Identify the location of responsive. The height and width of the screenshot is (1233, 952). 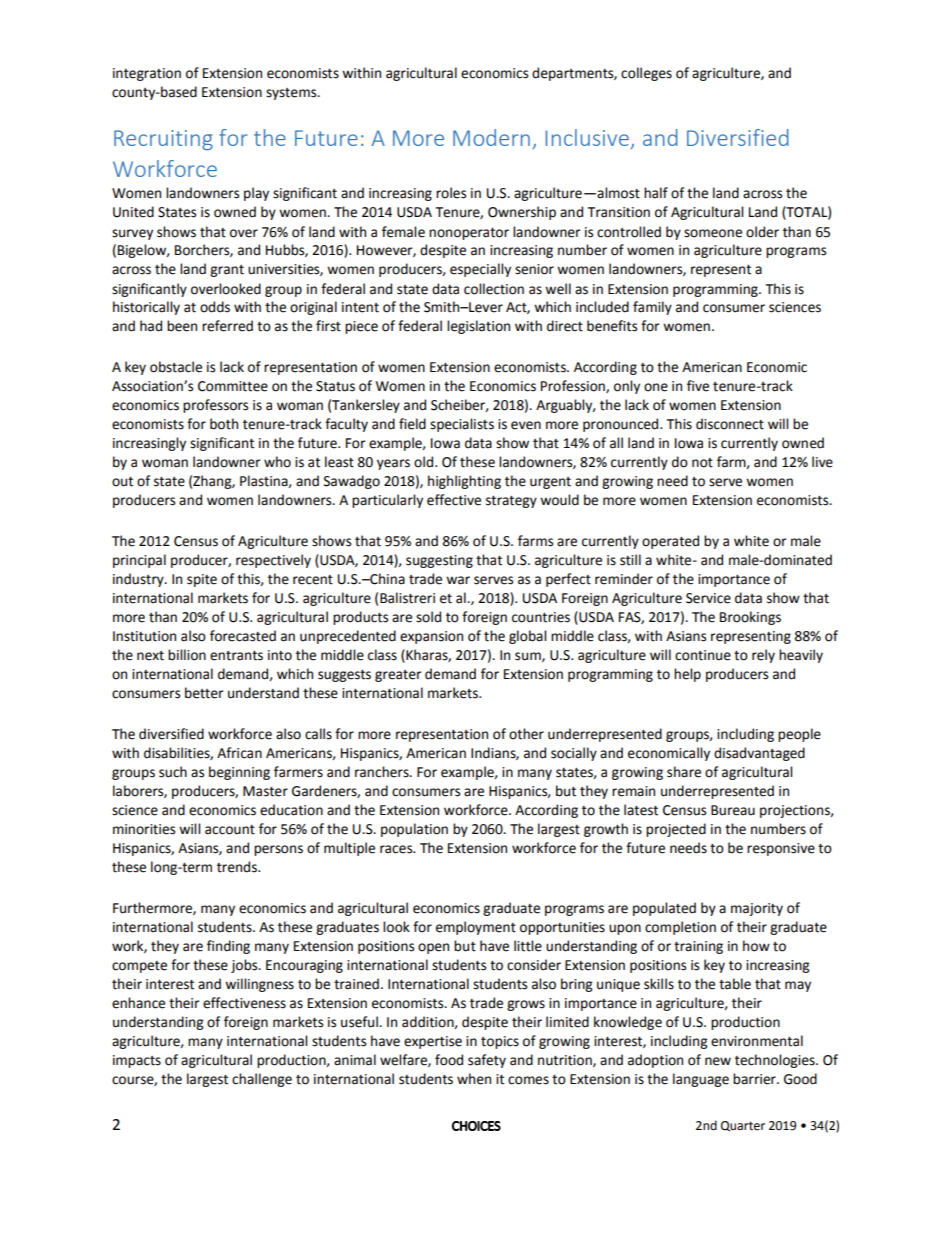
(781, 849).
